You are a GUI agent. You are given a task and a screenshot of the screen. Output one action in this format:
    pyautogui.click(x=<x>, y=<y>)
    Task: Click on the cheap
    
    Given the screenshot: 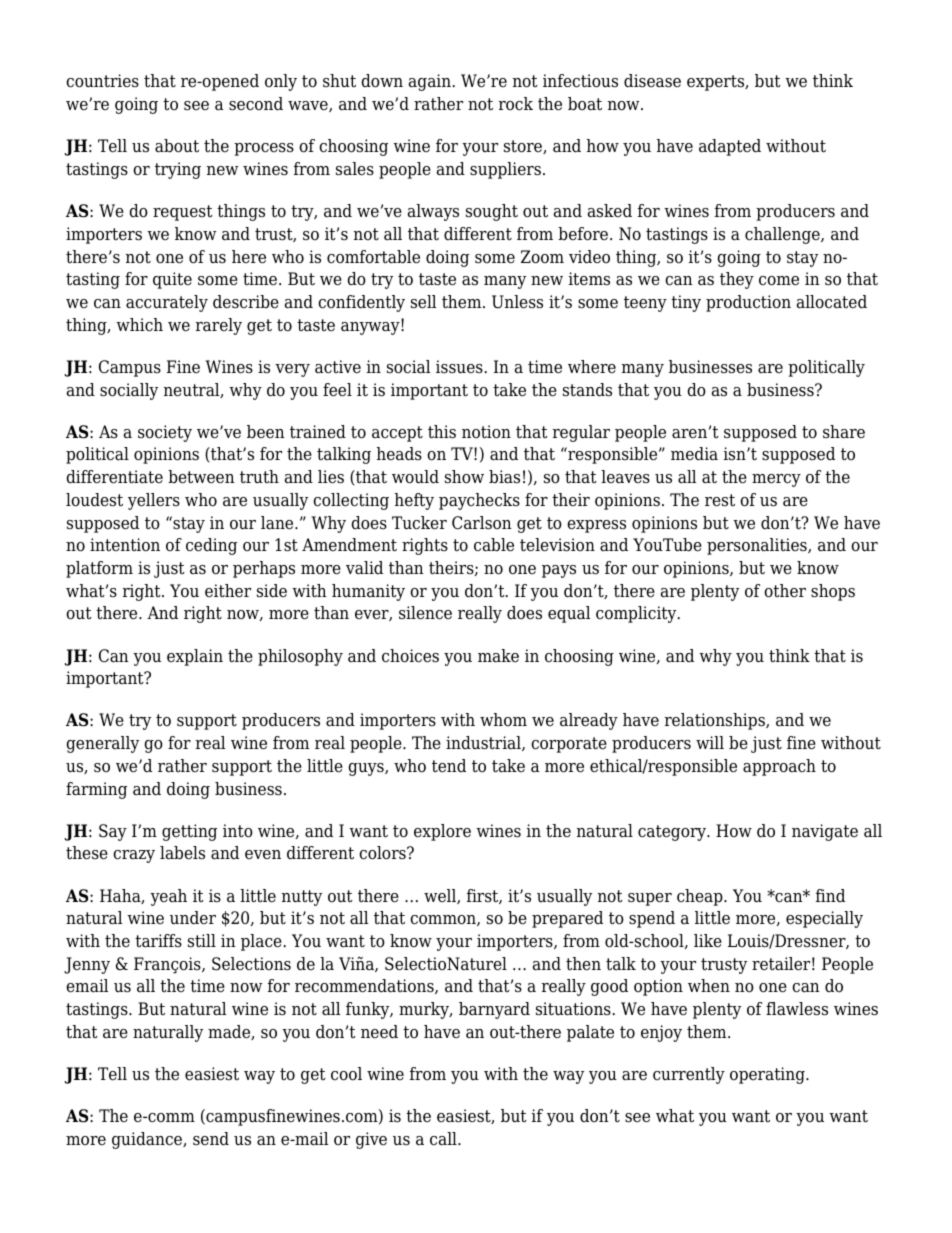 What is the action you would take?
    pyautogui.click(x=701, y=897)
